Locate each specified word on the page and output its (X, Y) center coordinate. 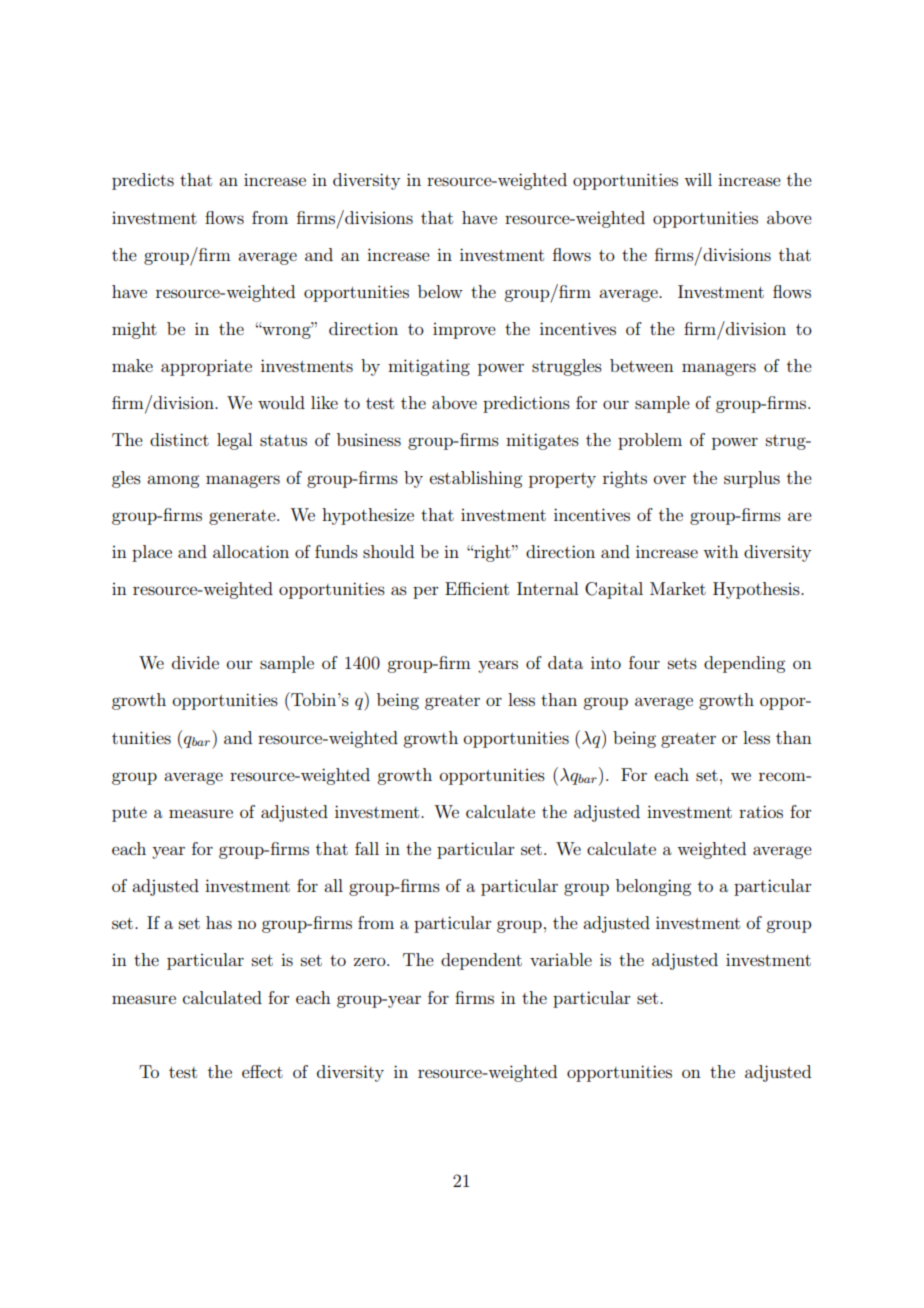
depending (744, 664)
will (698, 179)
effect (262, 1071)
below (440, 291)
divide (195, 662)
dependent (481, 961)
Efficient (477, 588)
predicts (143, 181)
